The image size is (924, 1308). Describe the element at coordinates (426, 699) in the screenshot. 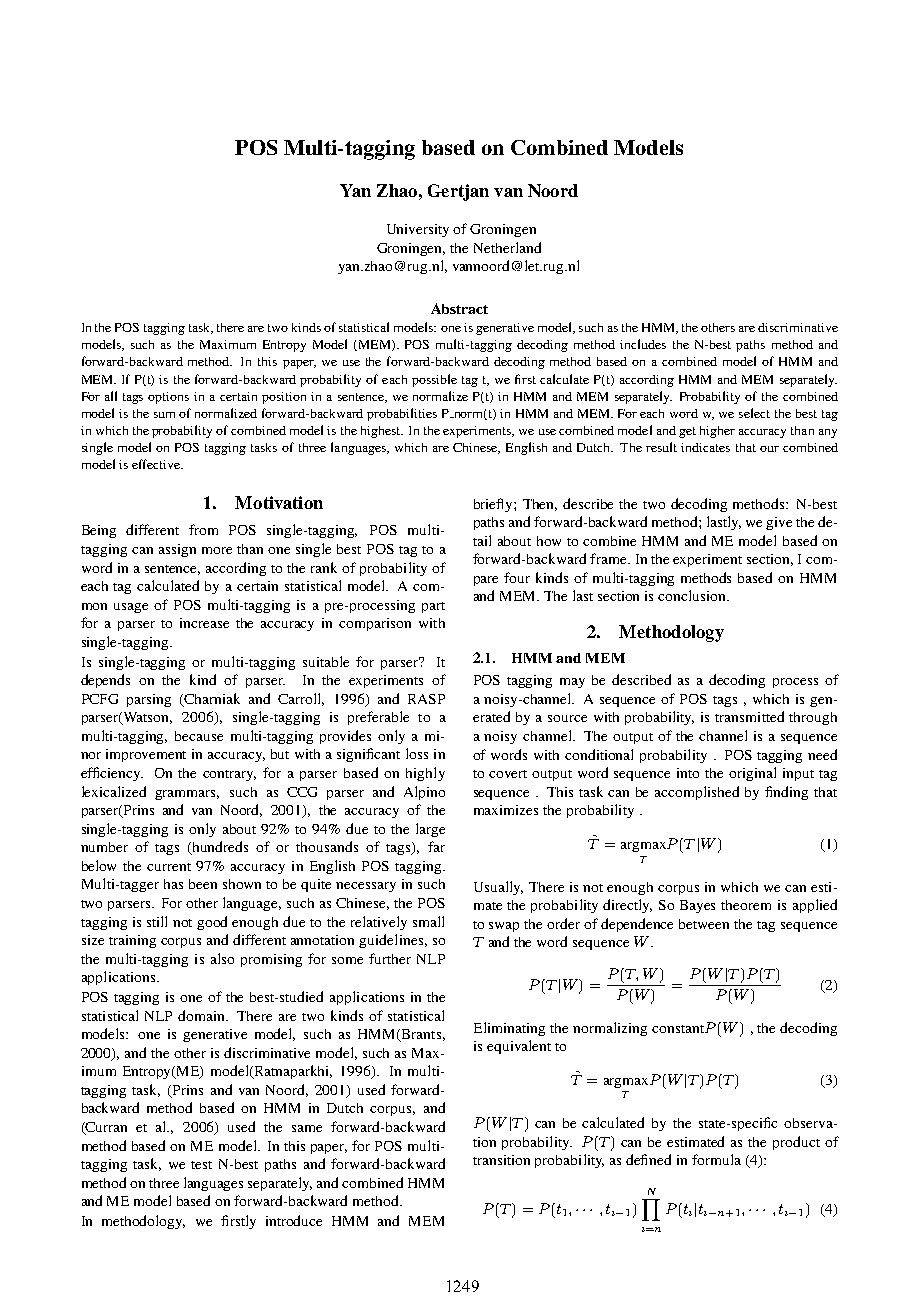

I see `RASP` at that location.
